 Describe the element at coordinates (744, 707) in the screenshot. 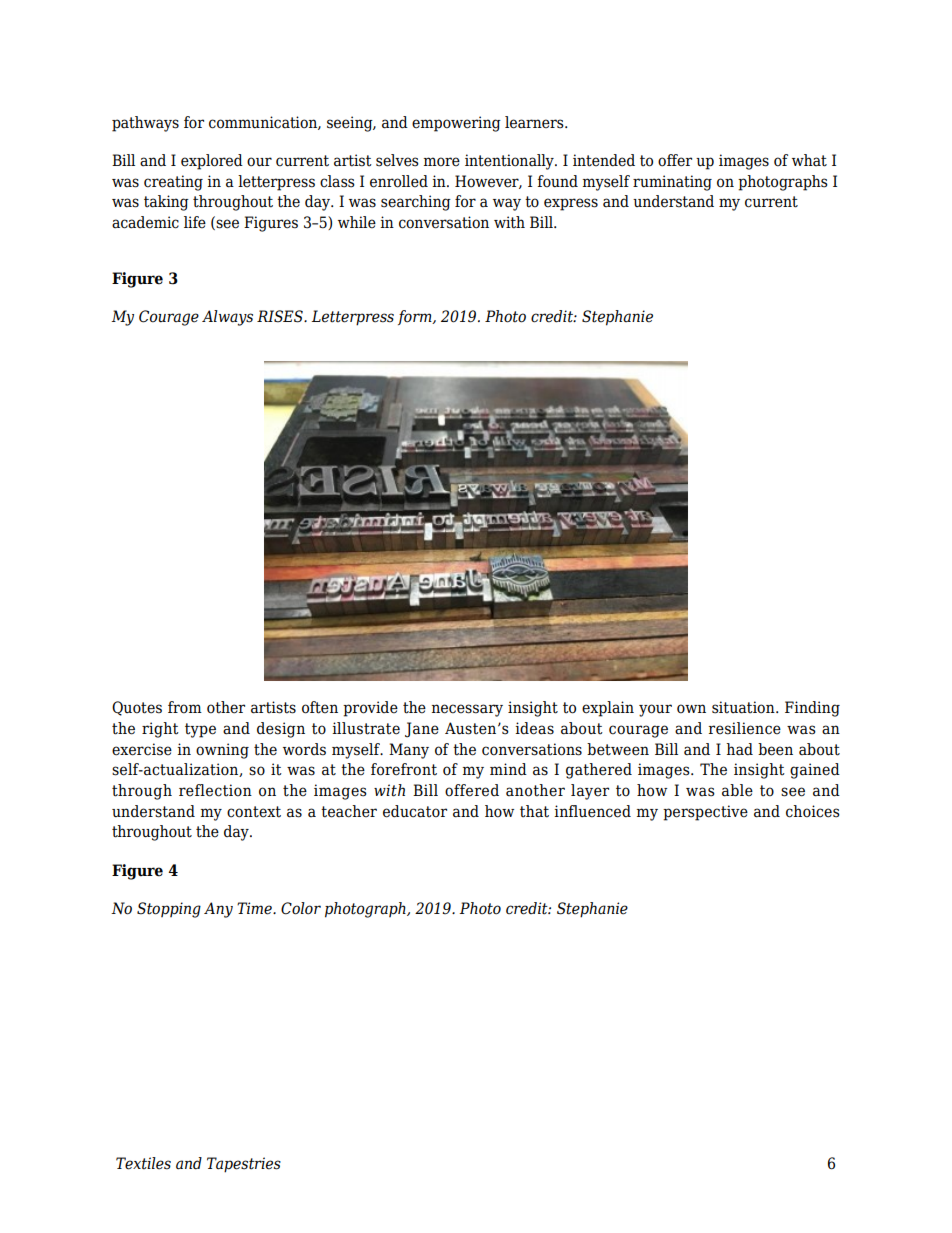

I see `situation` at that location.
